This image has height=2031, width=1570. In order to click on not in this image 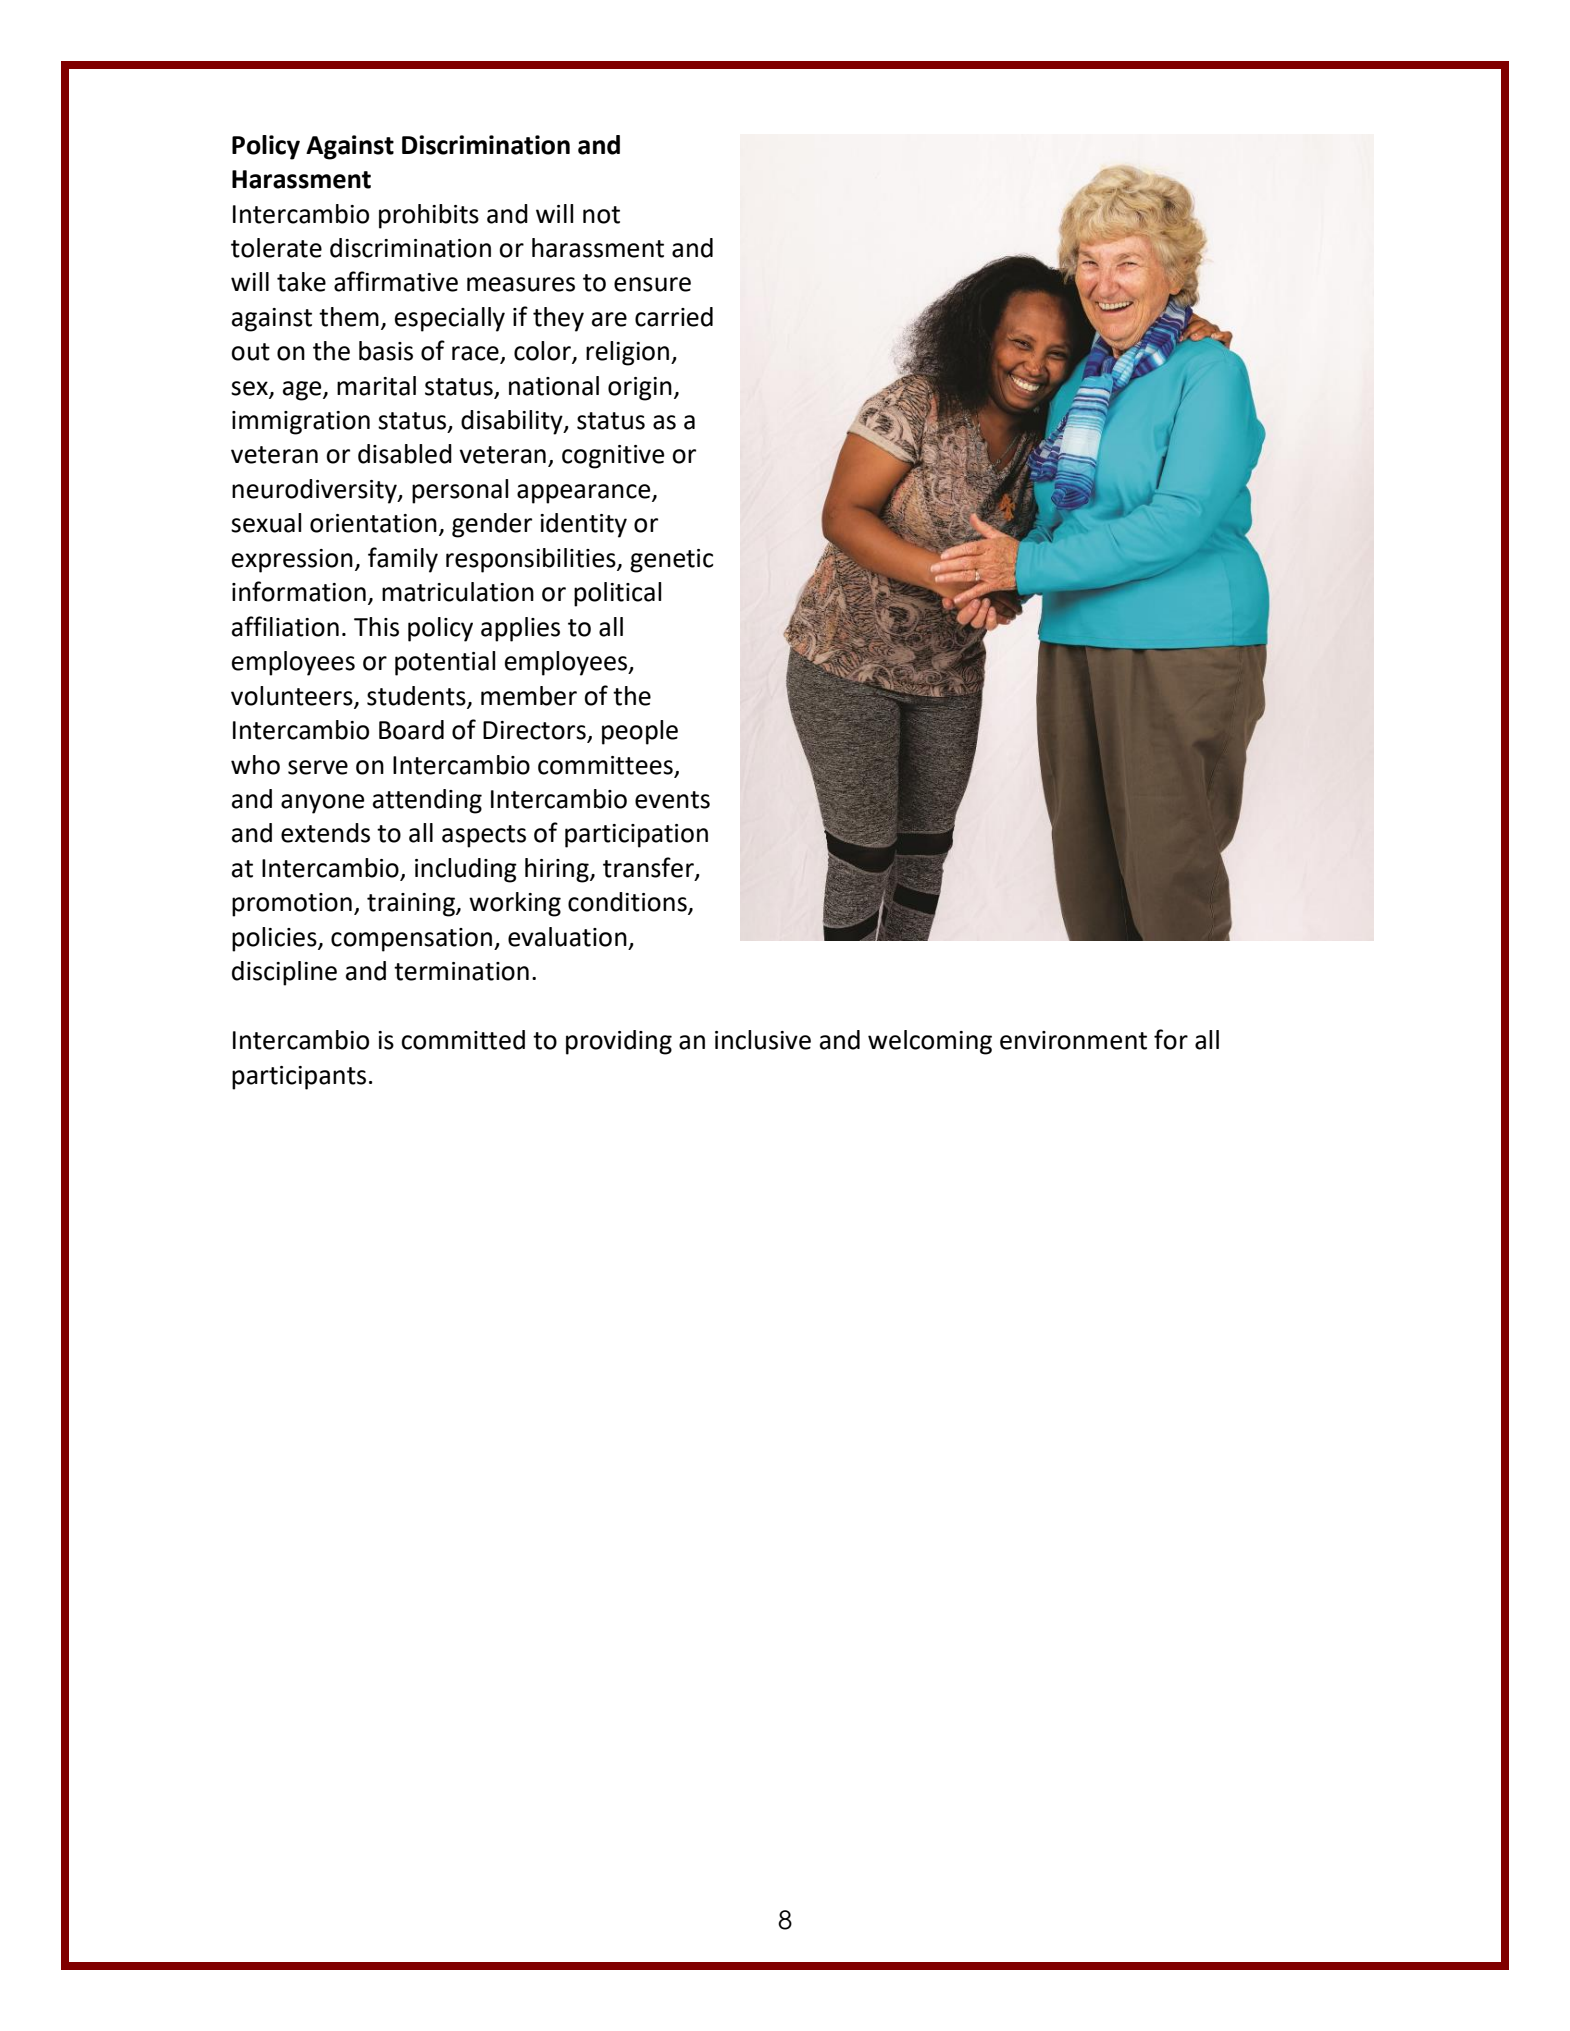, I will do `click(601, 215)`.
